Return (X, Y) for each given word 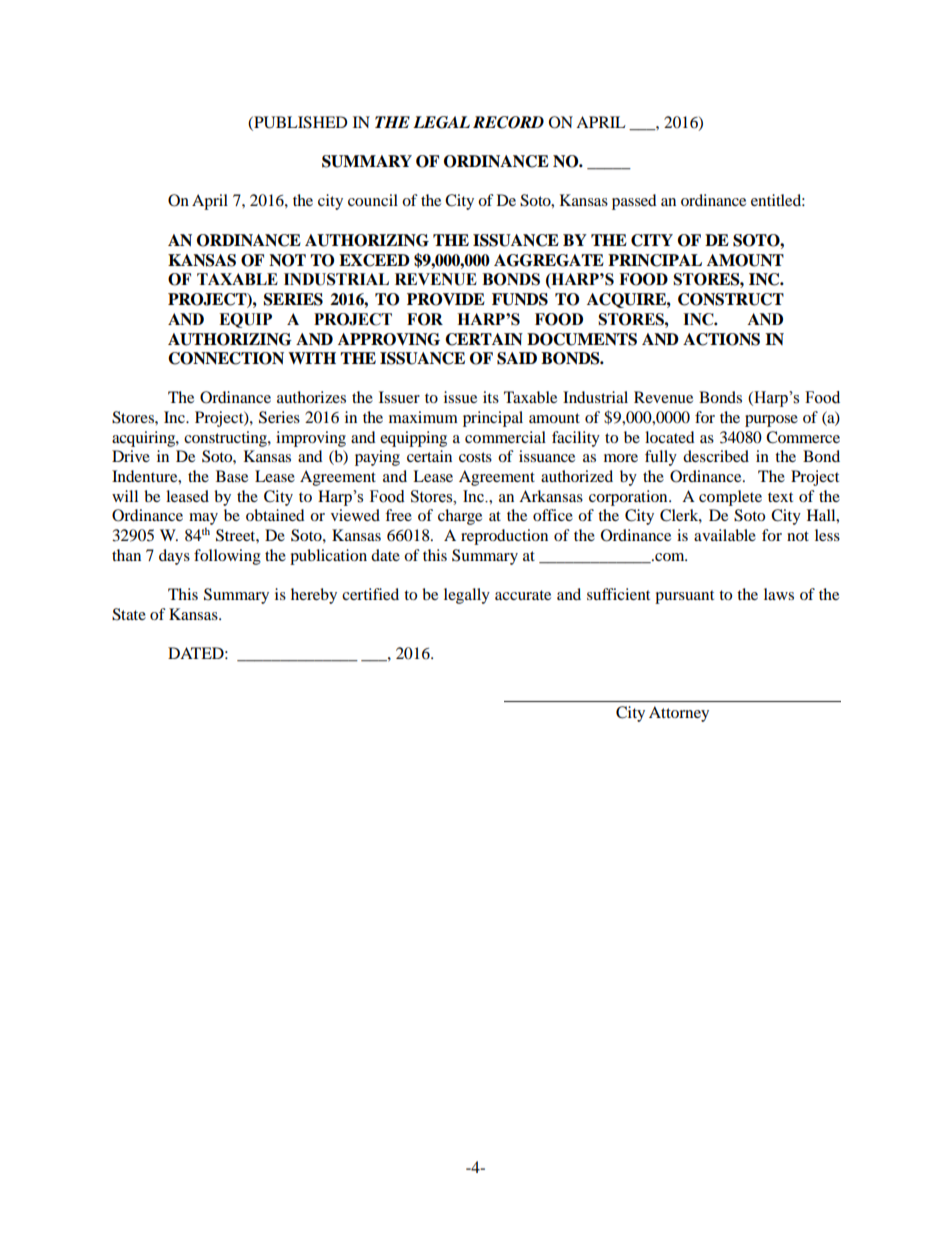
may (203, 519)
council (373, 200)
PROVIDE (446, 299)
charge (460, 517)
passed (634, 202)
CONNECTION (226, 358)
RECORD (508, 122)
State (129, 614)
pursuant (684, 597)
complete (730, 498)
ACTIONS (721, 339)
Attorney (679, 714)
